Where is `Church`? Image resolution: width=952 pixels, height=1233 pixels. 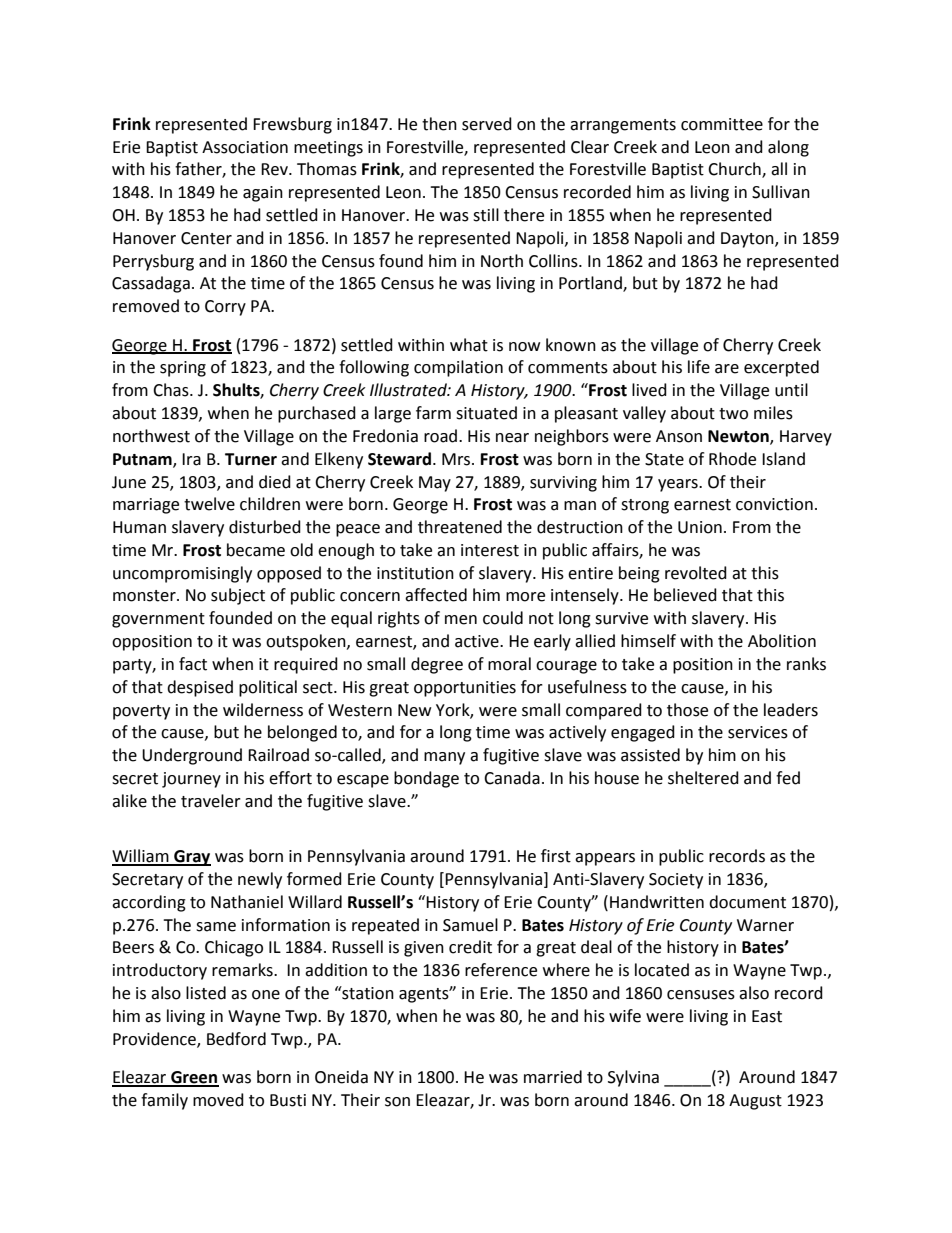 Church is located at coordinates (735, 170).
